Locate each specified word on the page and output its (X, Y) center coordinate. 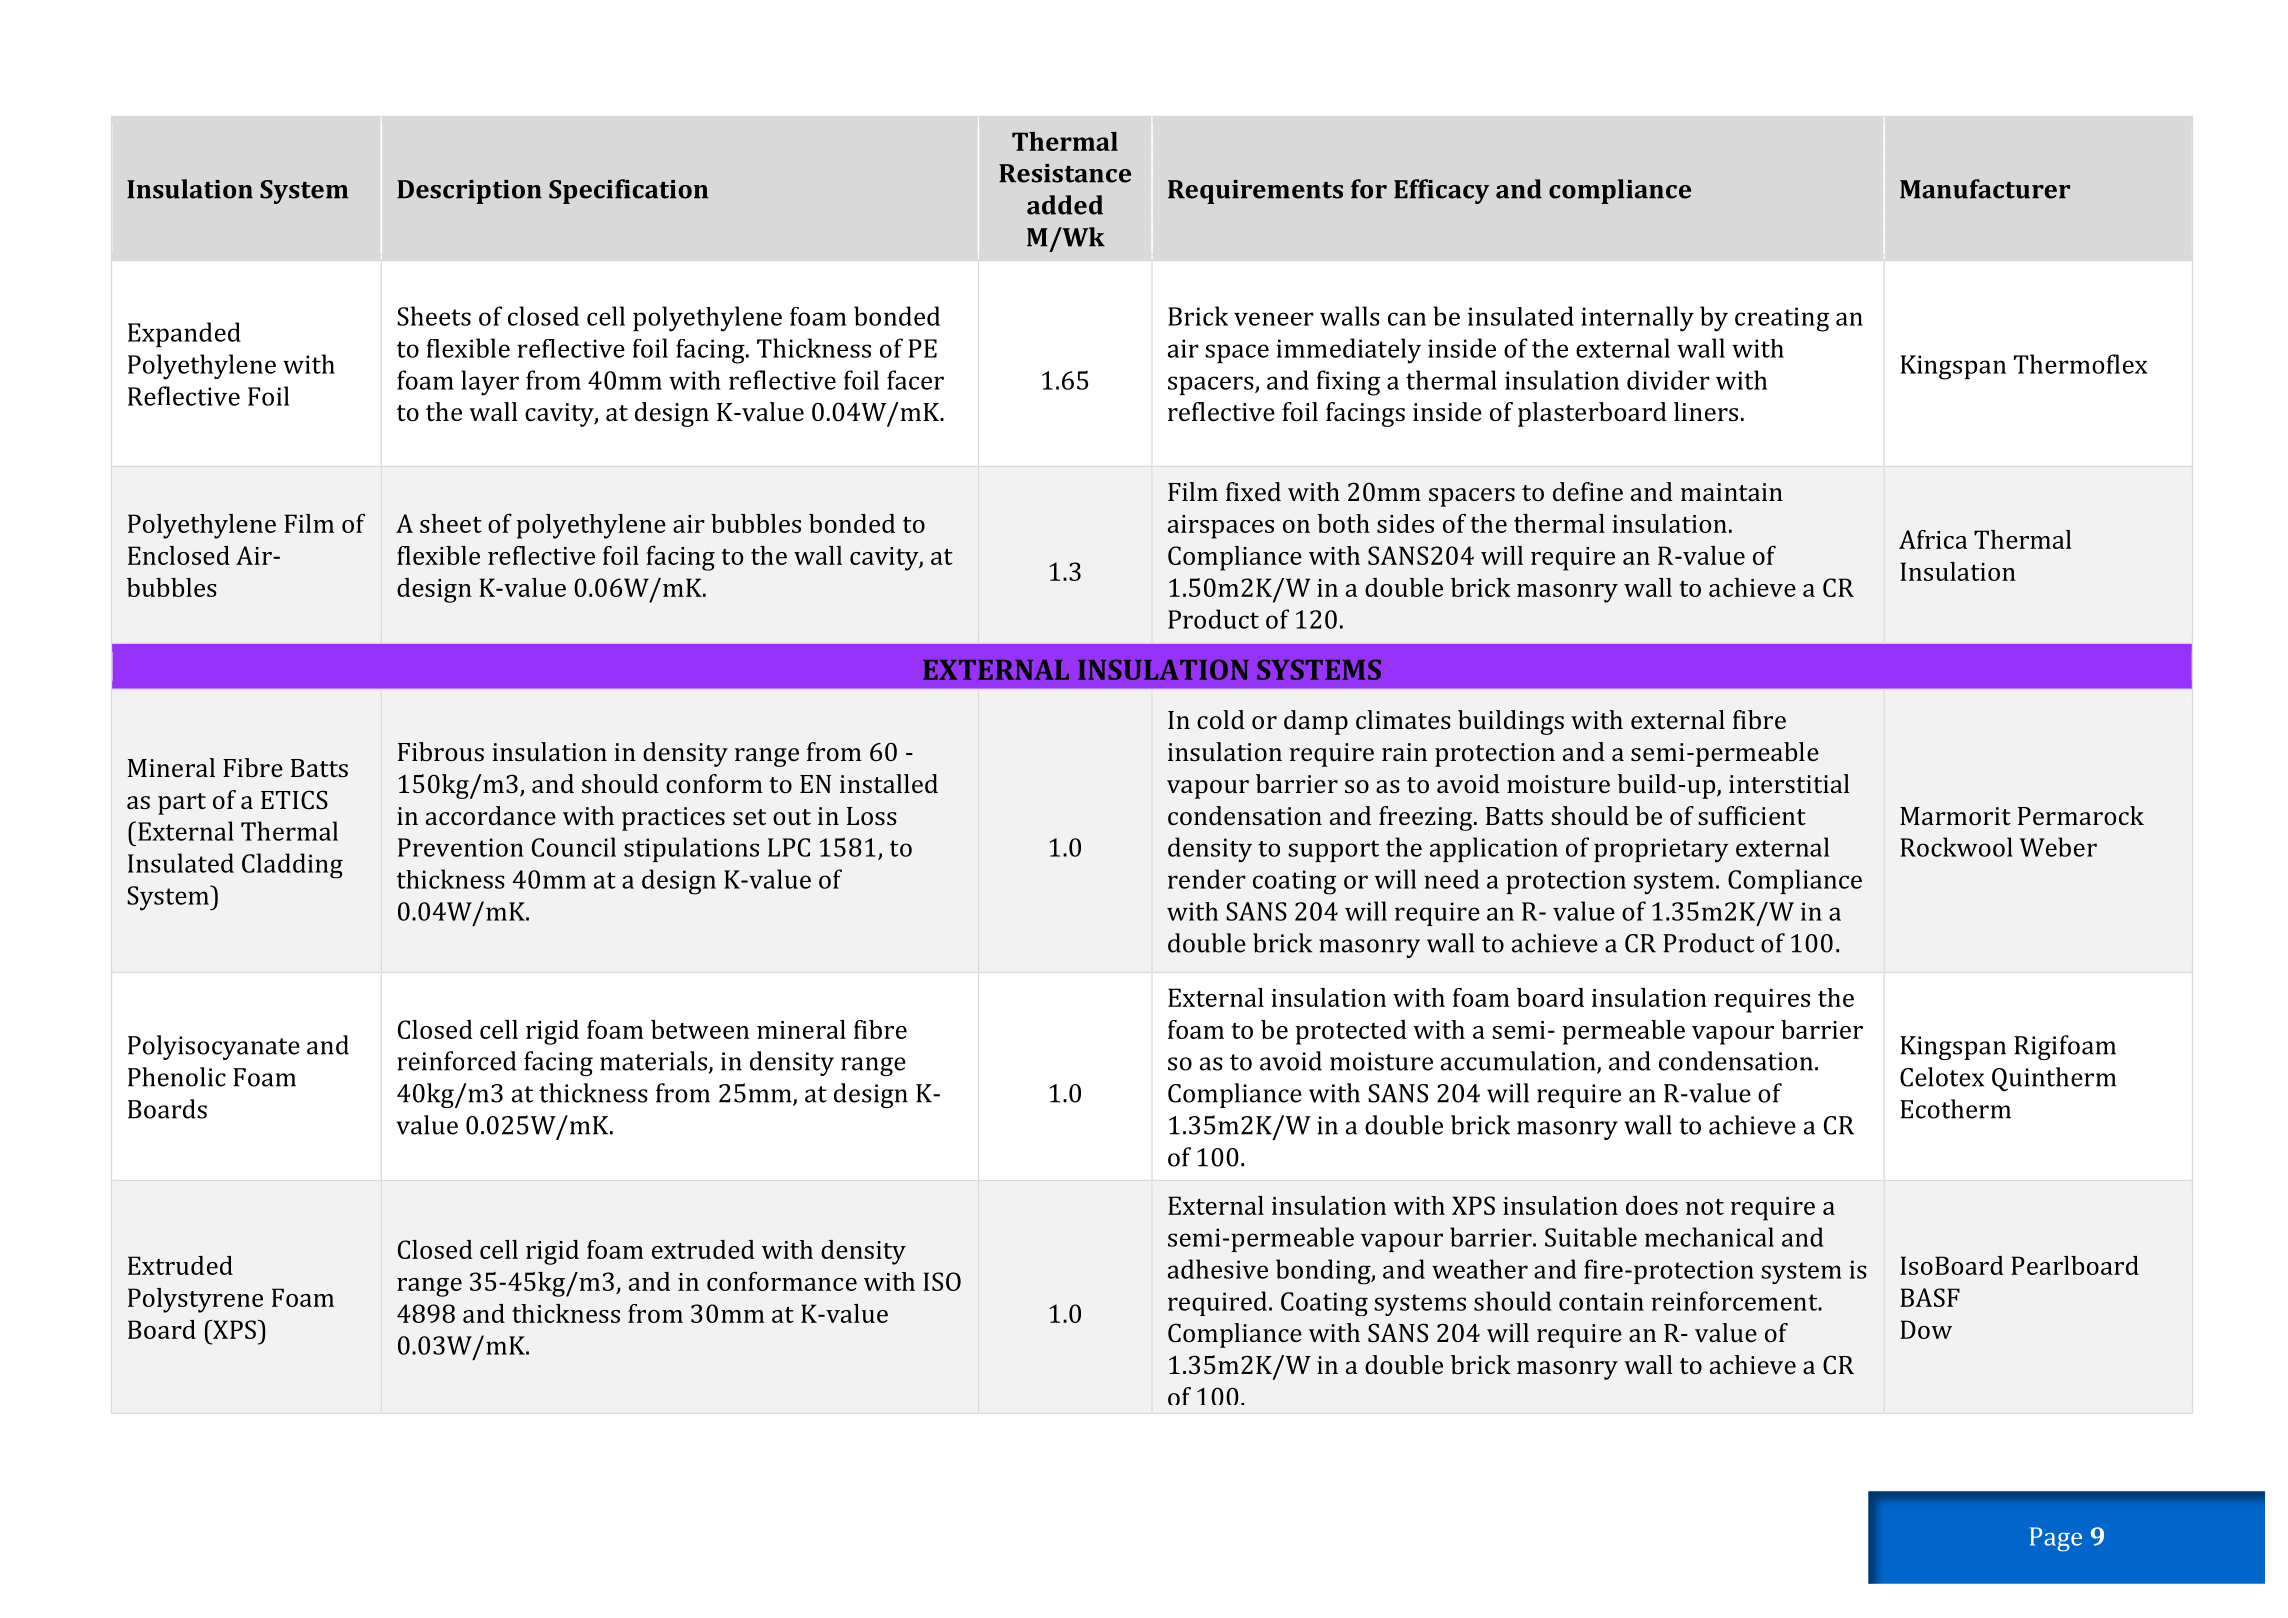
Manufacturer (1985, 189)
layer (490, 383)
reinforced (456, 1061)
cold (1221, 719)
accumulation (1519, 1062)
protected (1351, 1032)
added (1065, 205)
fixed (1253, 491)
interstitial (1789, 783)
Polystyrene (195, 1300)
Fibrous (441, 751)
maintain (1732, 492)
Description (469, 192)
